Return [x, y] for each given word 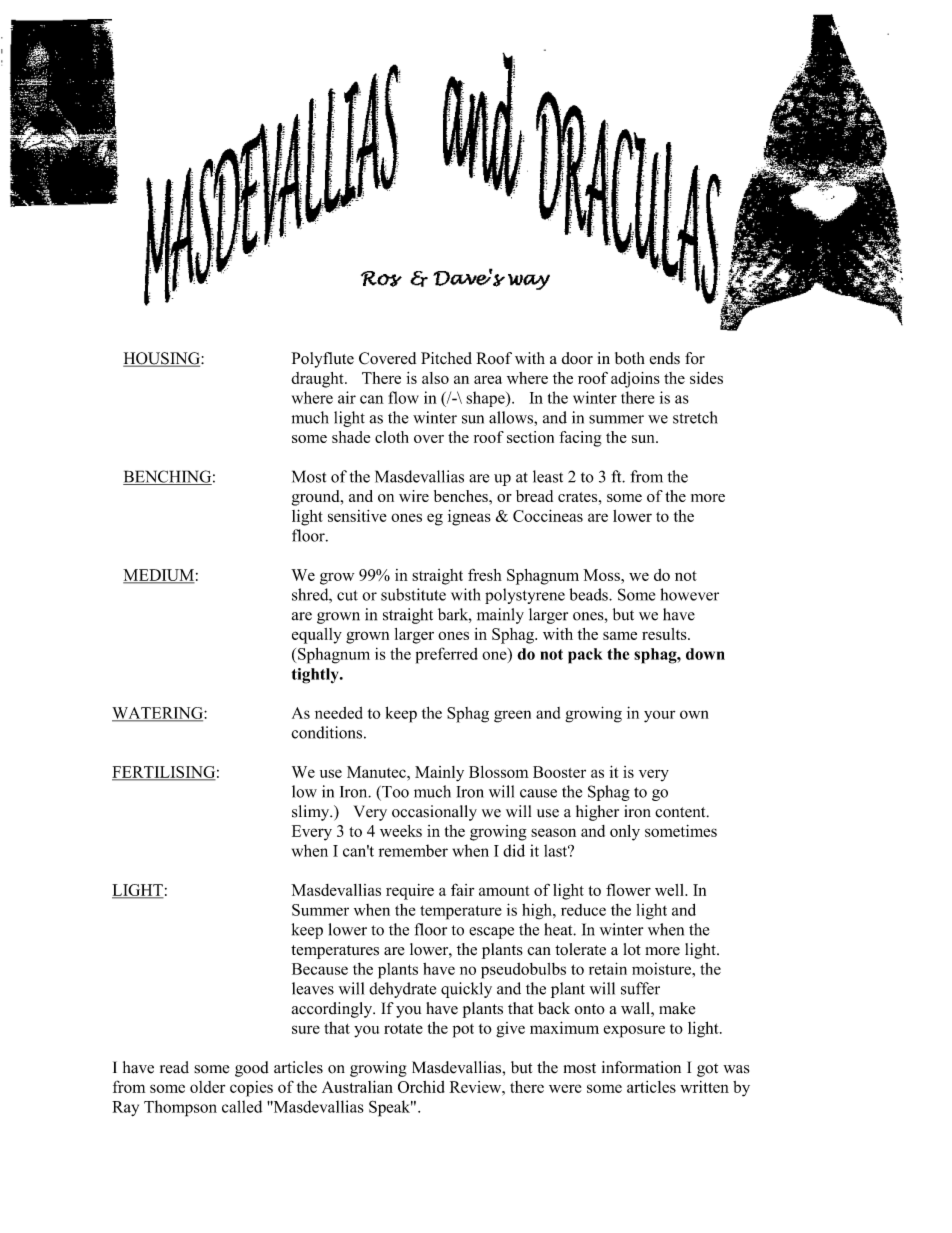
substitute [413, 594]
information [641, 1067]
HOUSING [162, 359]
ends [665, 358]
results [665, 634]
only [625, 833]
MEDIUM [159, 576]
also [435, 378]
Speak [391, 1108]
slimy [312, 813]
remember [413, 850]
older [207, 1087]
